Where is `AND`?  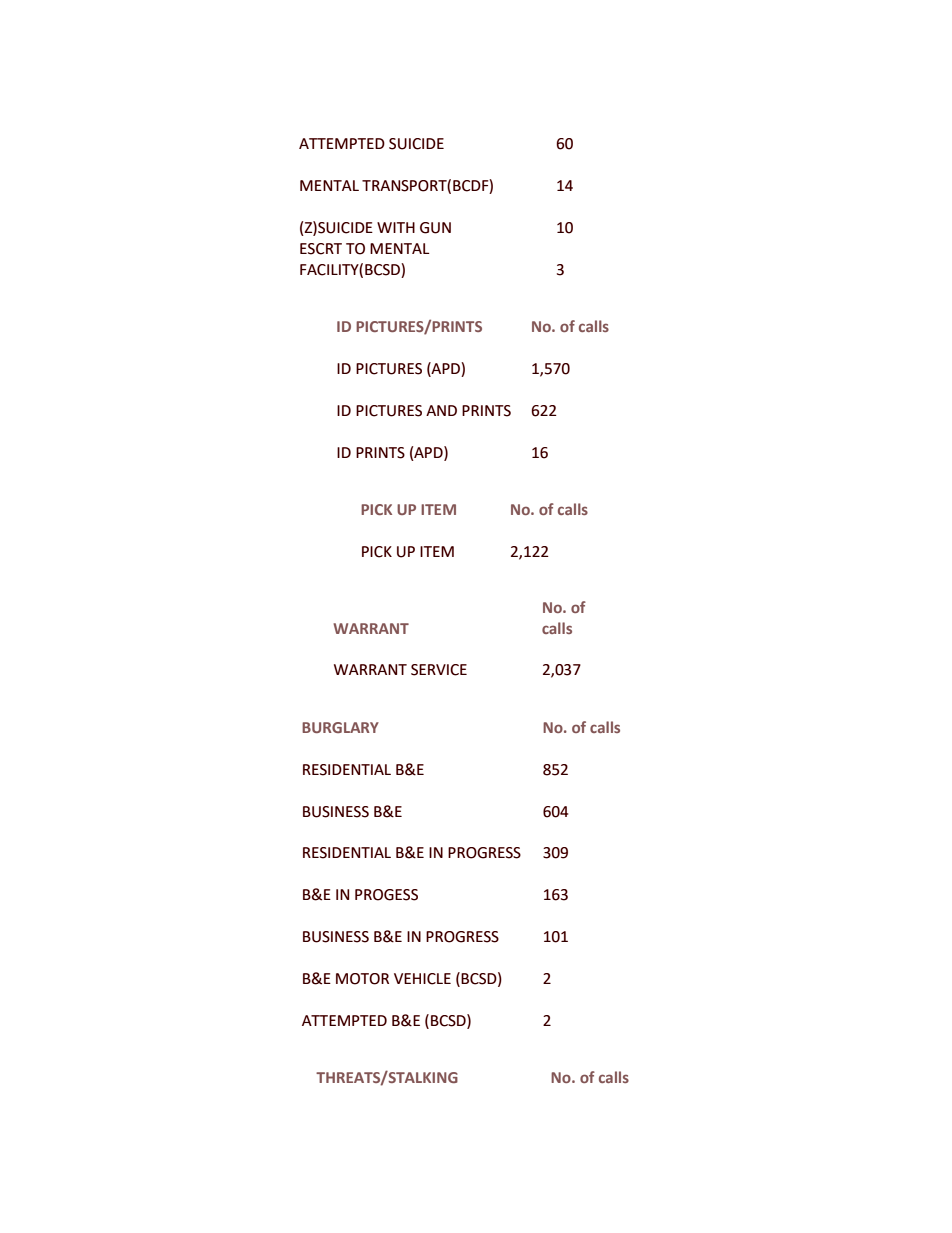
AND is located at coordinates (441, 410).
